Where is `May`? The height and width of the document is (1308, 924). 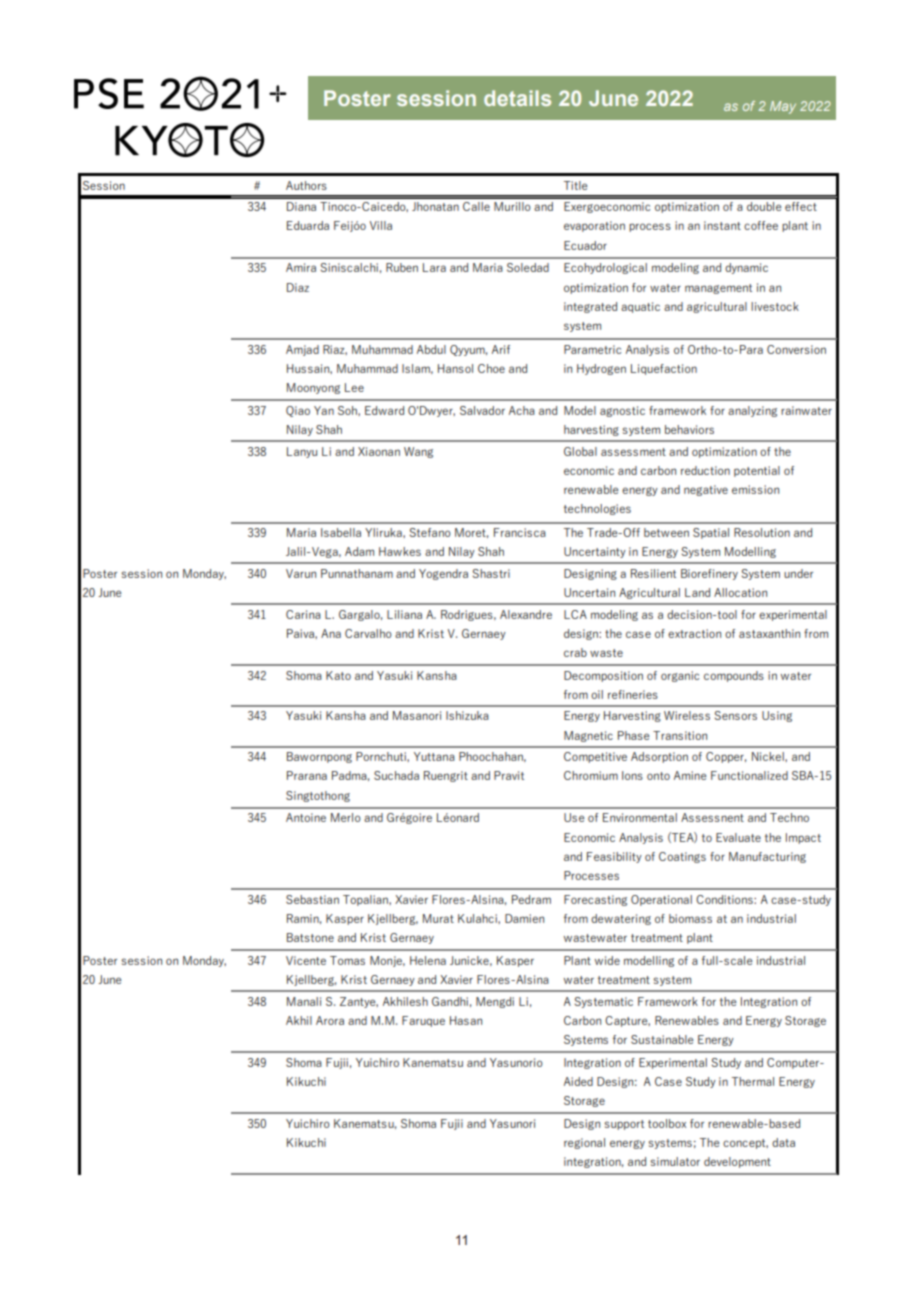 May is located at coordinates (783, 107).
